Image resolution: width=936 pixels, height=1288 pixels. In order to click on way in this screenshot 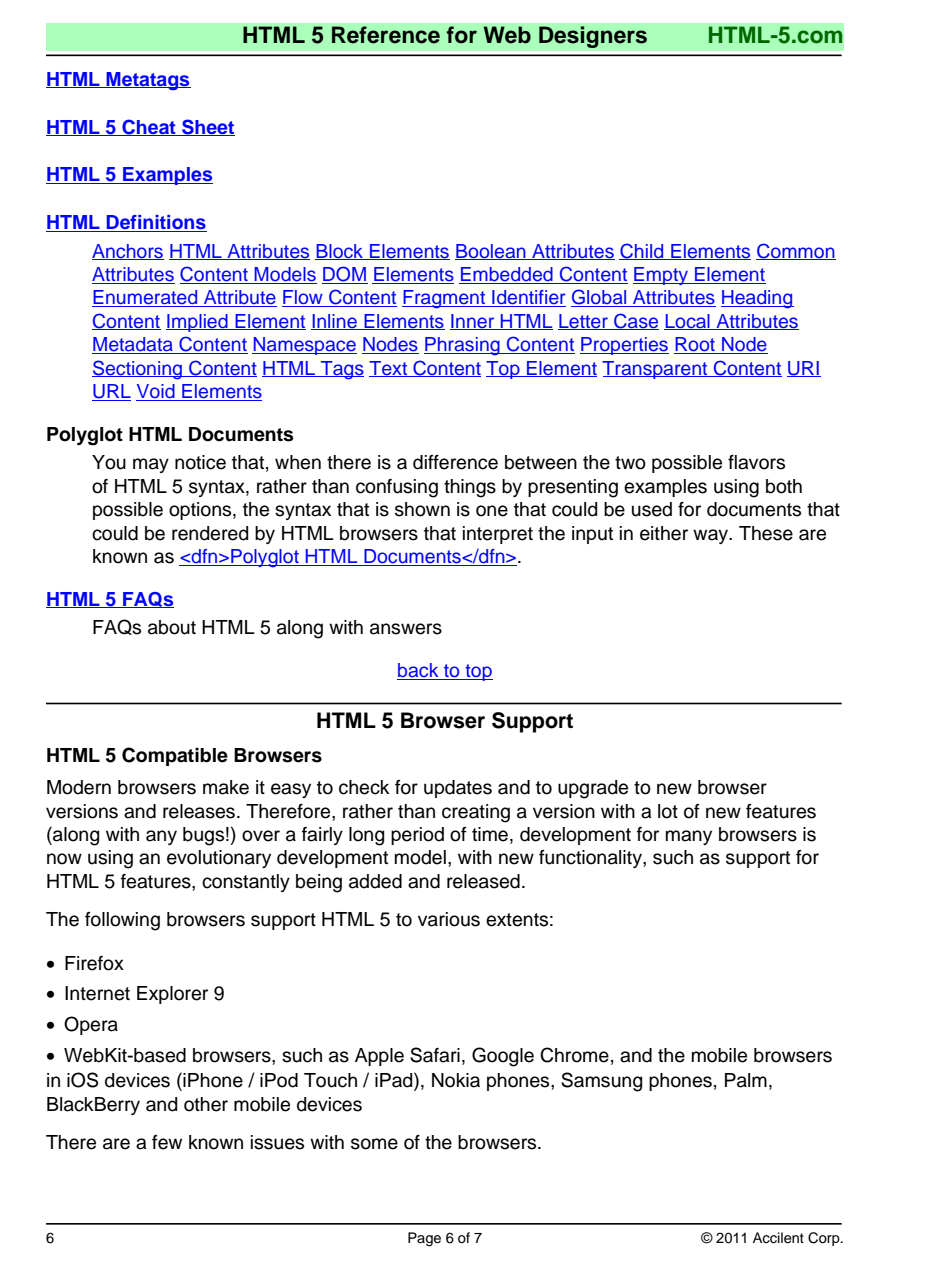, I will do `click(712, 536)`.
